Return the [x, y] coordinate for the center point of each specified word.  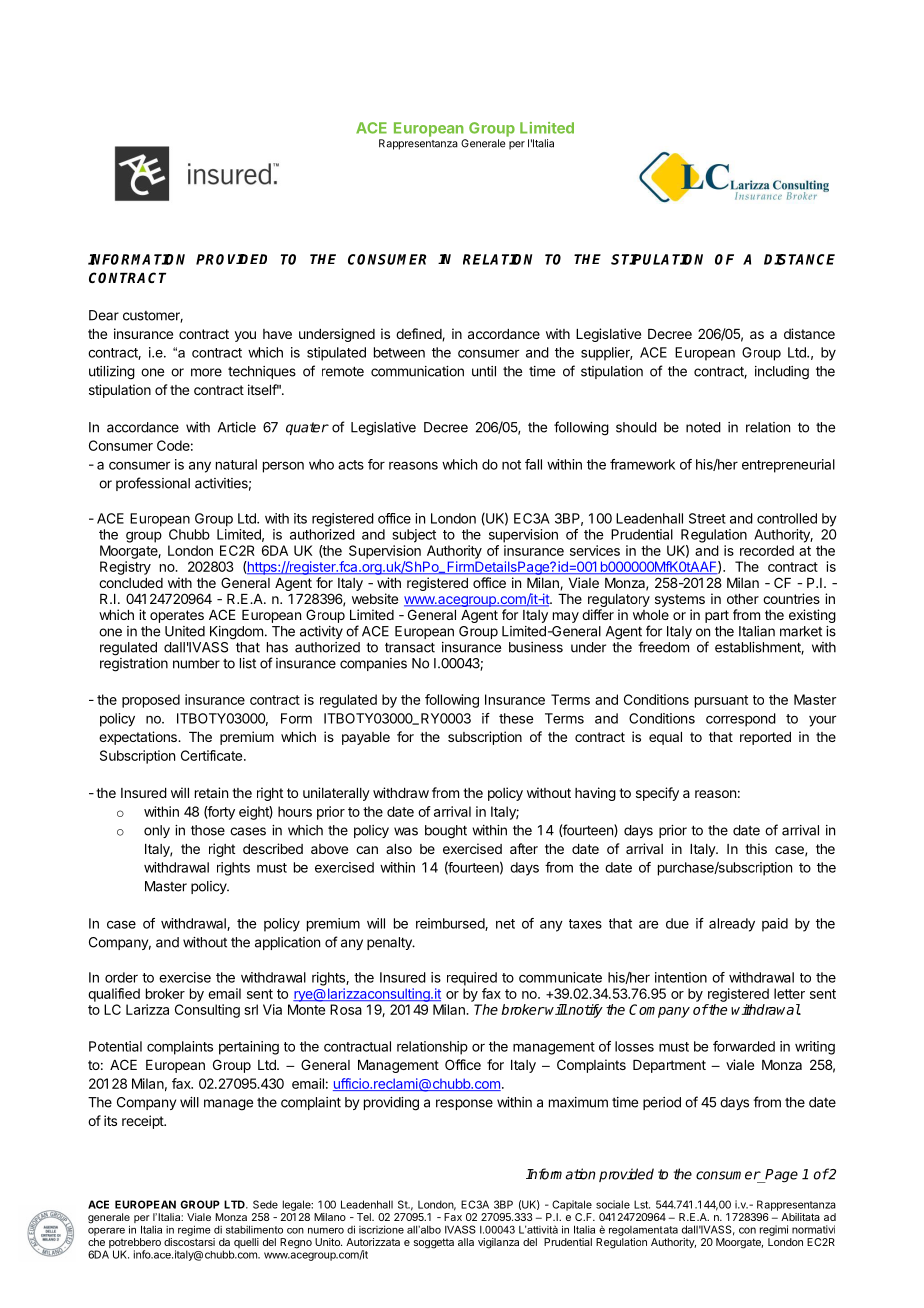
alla [466, 1242]
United [185, 631]
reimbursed [451, 924]
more [206, 372]
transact [410, 647]
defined [419, 334]
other [743, 599]
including [782, 373]
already [732, 925]
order [121, 977]
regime [194, 1230]
